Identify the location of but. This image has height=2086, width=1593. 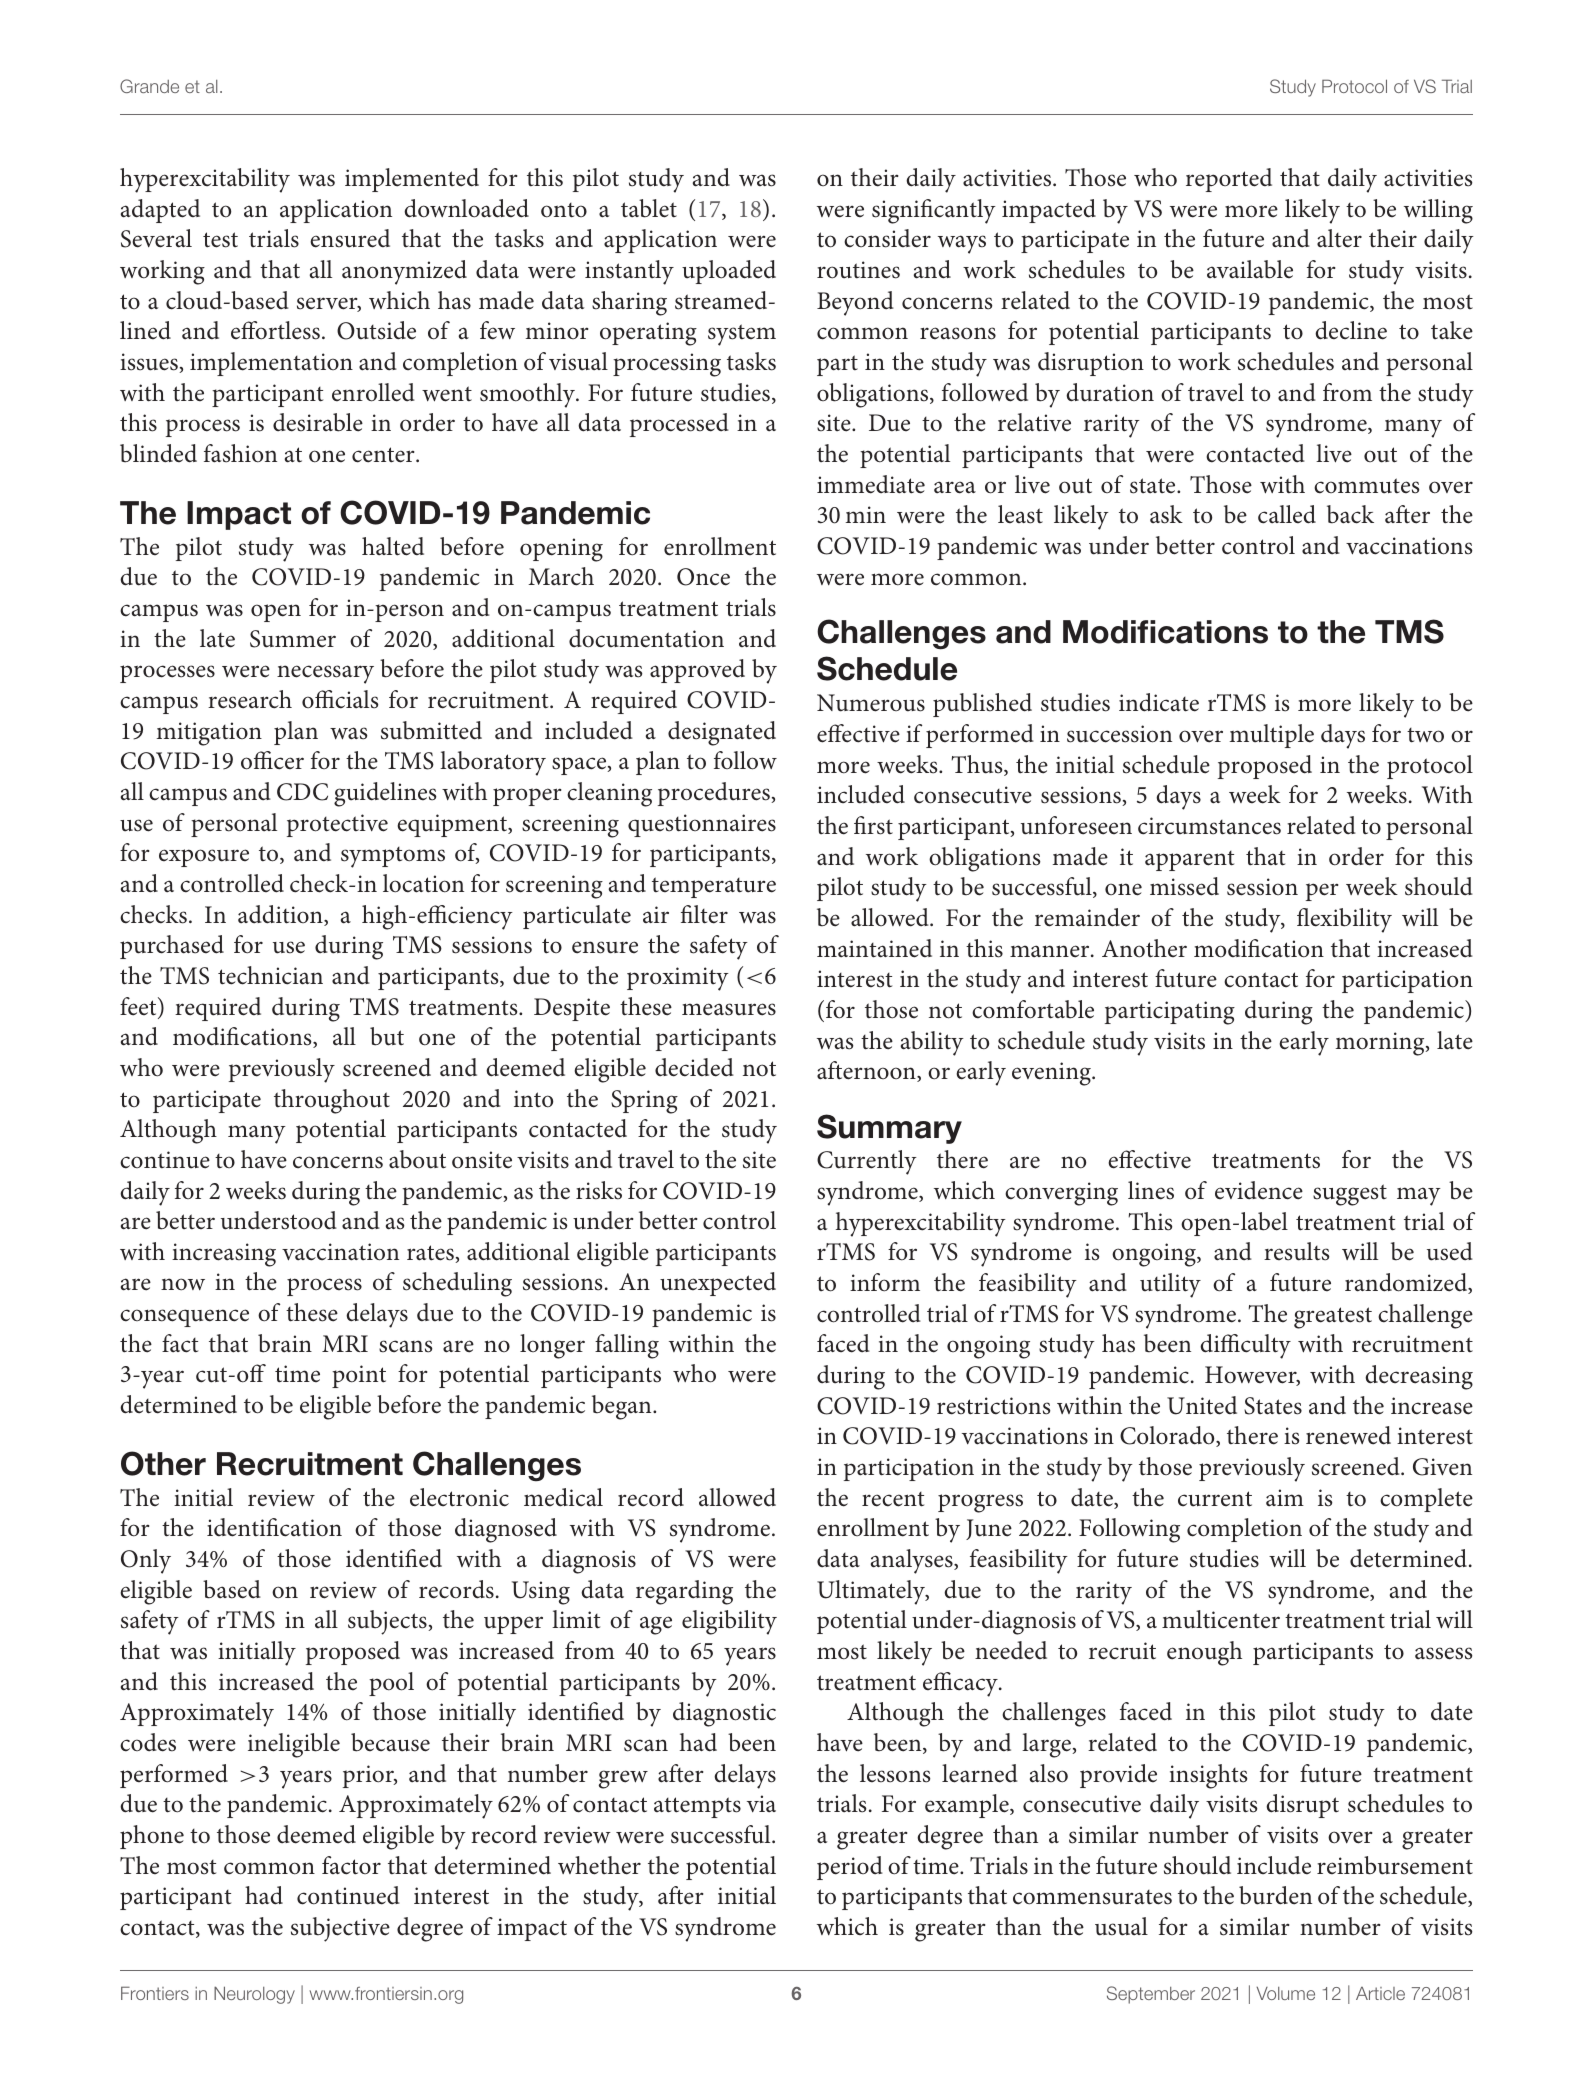
(387, 1036).
